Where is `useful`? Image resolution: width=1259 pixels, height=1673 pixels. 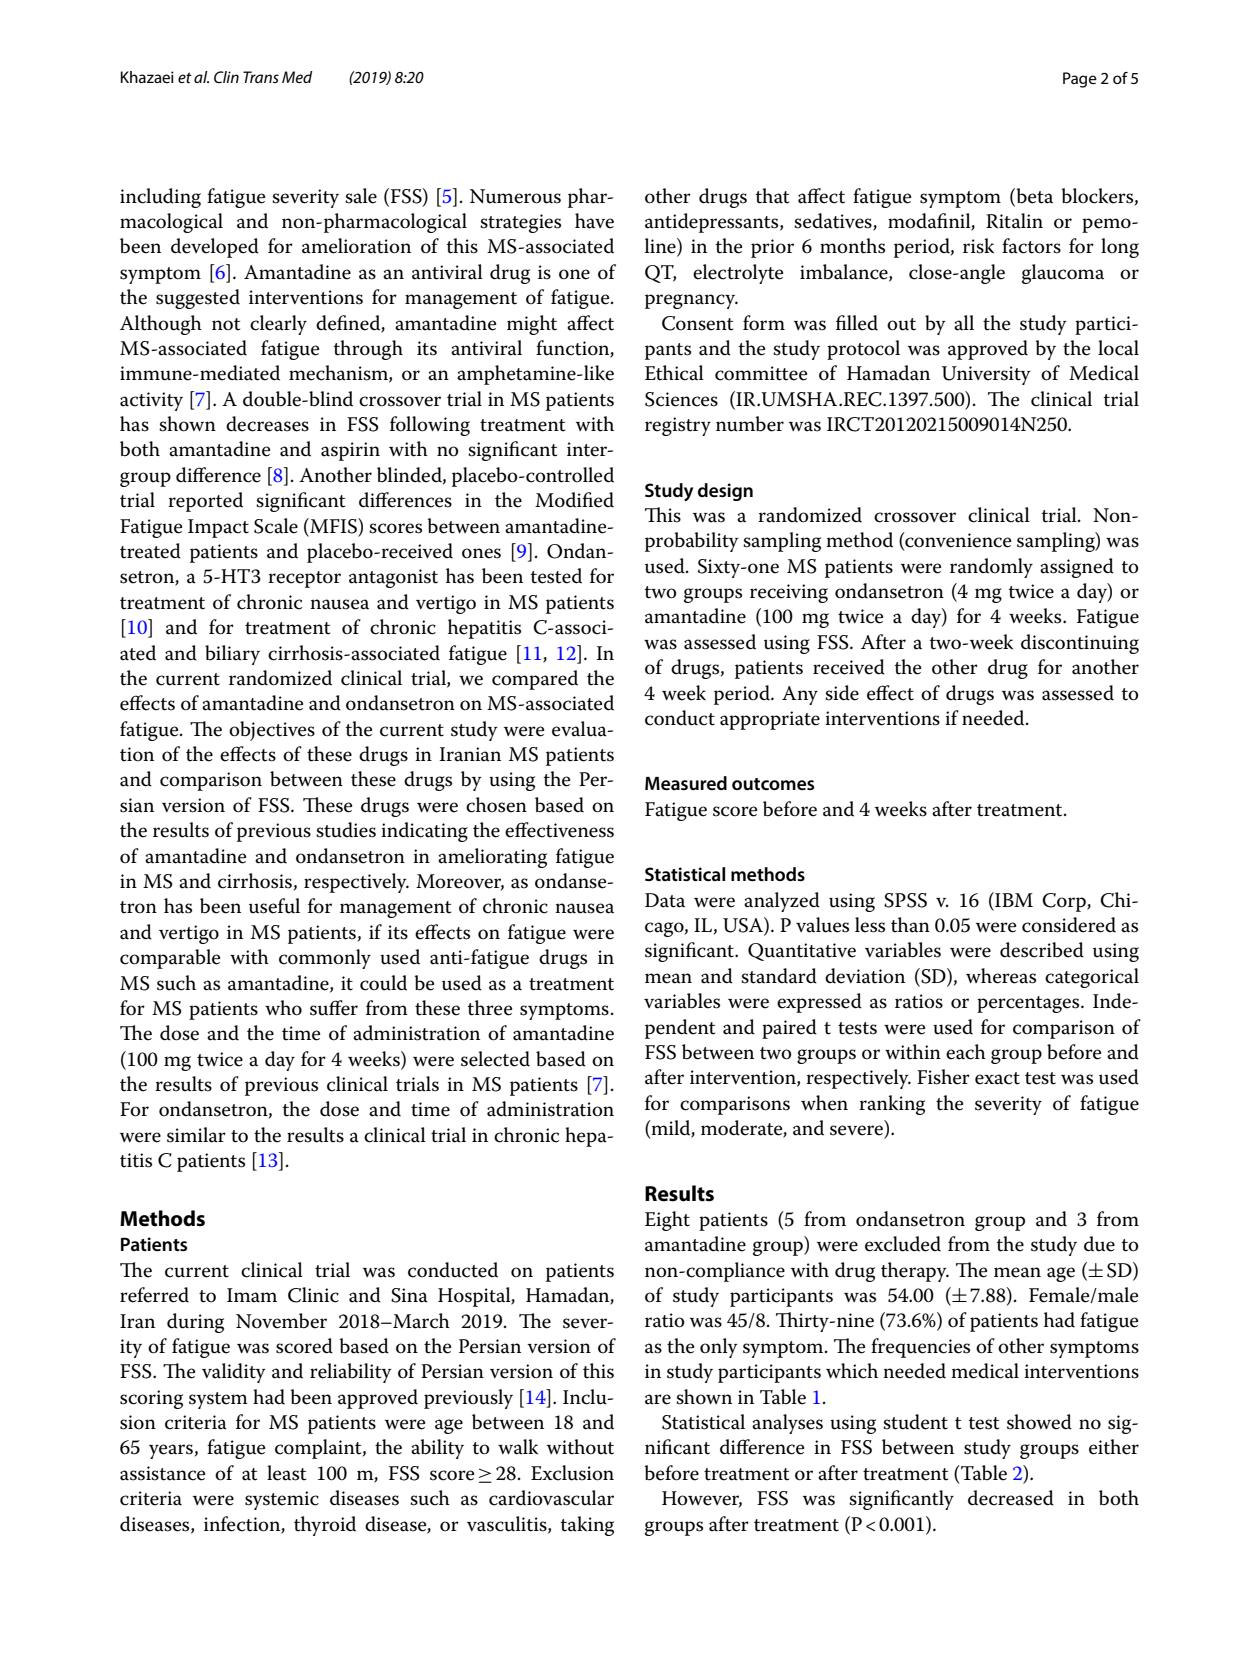 useful is located at coordinates (274, 906).
